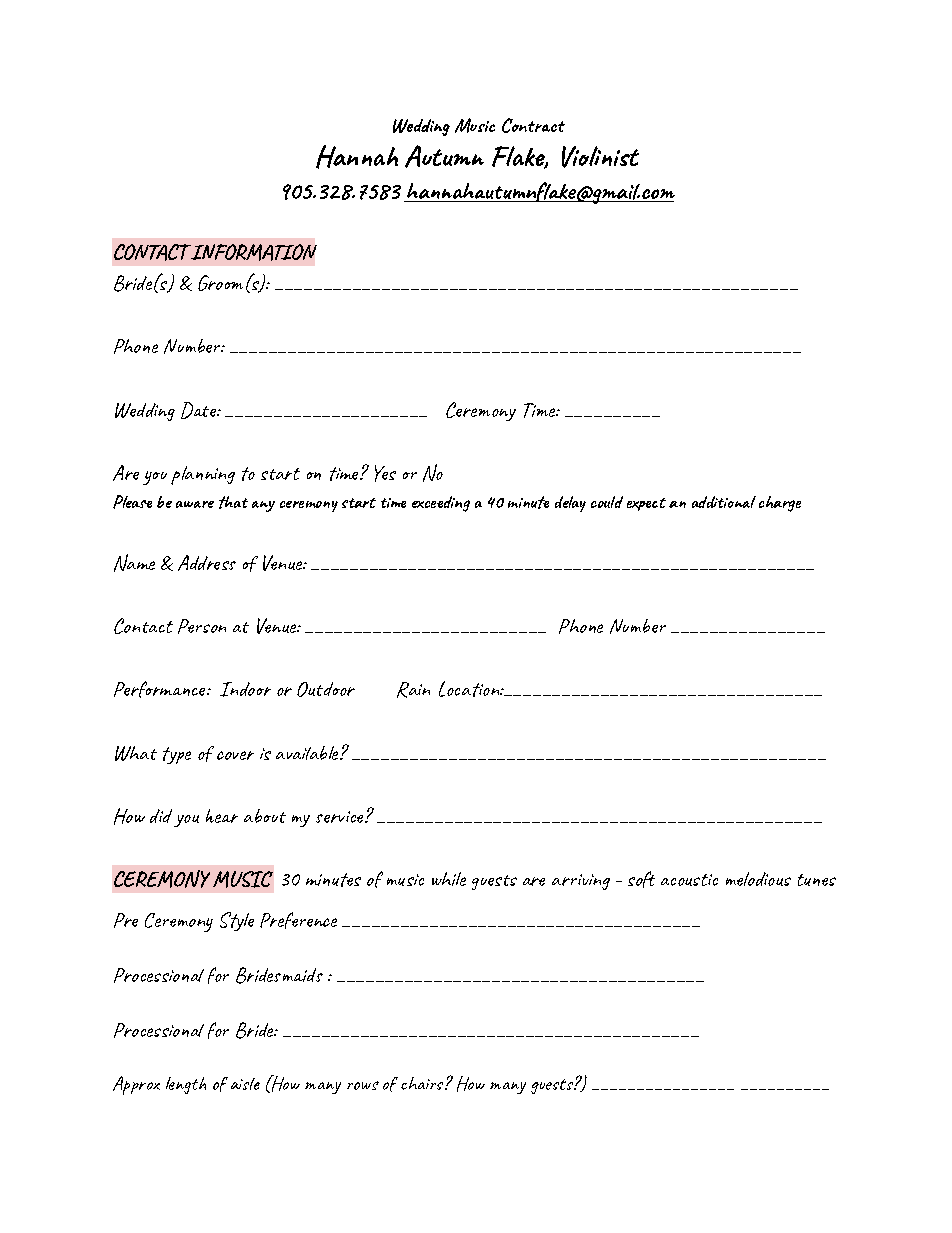 The width and height of the screenshot is (952, 1233). What do you see at coordinates (758, 879) in the screenshot?
I see `melodious` at bounding box center [758, 879].
